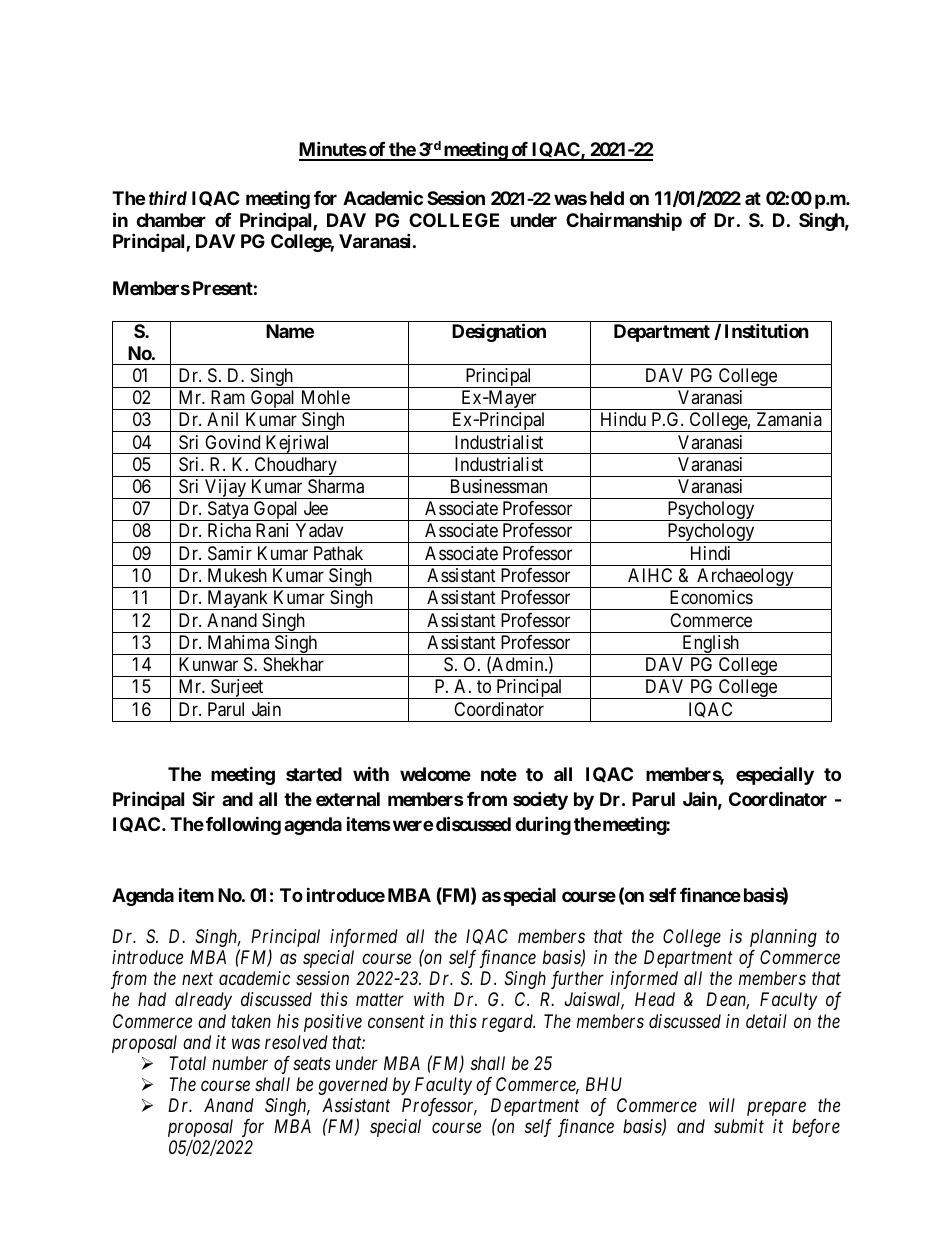 Image resolution: width=952 pixels, height=1233 pixels. What do you see at coordinates (171, 220) in the page?
I see `chamber` at bounding box center [171, 220].
